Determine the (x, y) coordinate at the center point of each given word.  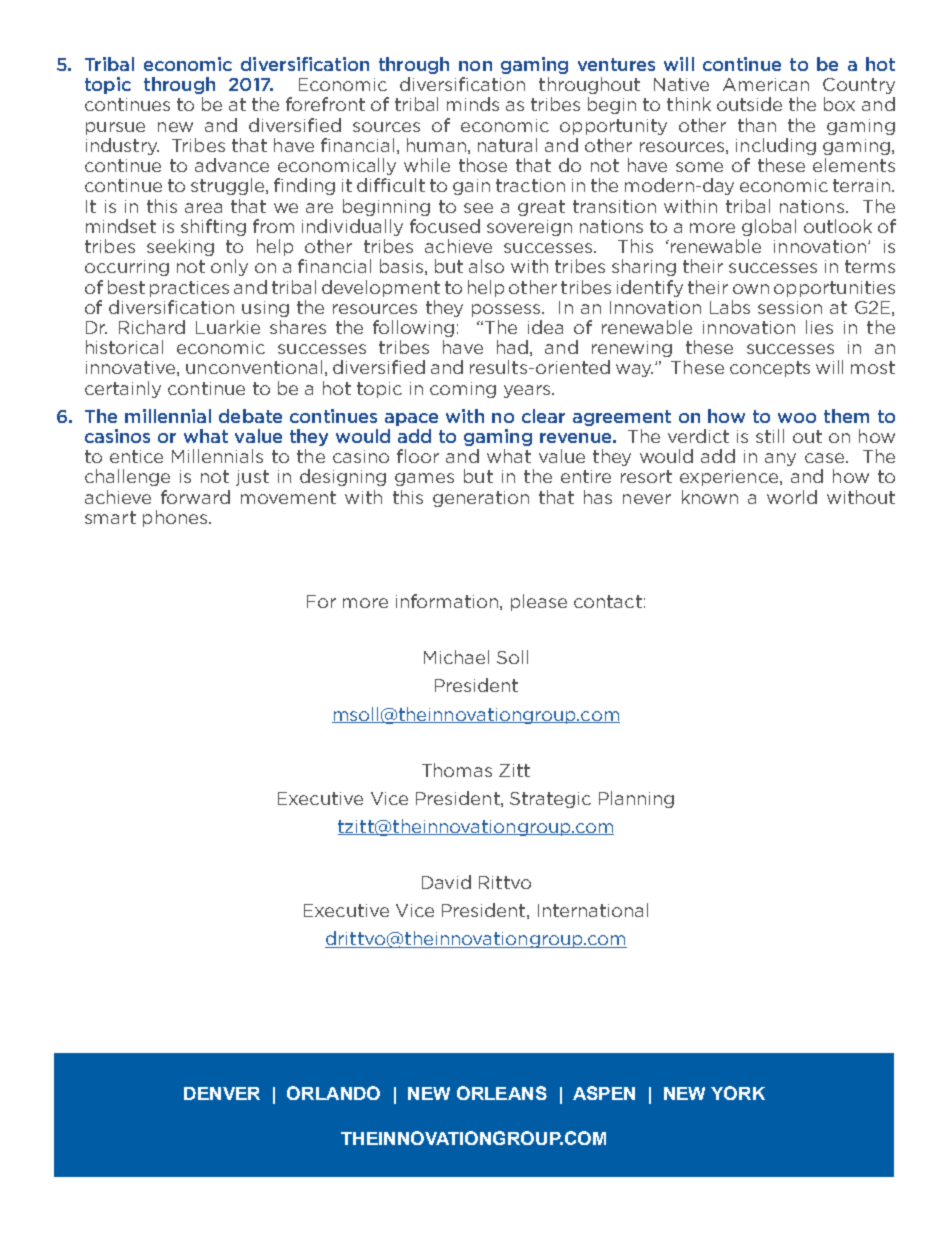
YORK (738, 1093)
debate (250, 416)
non (475, 66)
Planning (636, 799)
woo (797, 418)
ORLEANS (502, 1093)
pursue (115, 128)
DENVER (222, 1093)
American (766, 84)
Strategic (550, 800)
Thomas (457, 770)
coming (463, 390)
